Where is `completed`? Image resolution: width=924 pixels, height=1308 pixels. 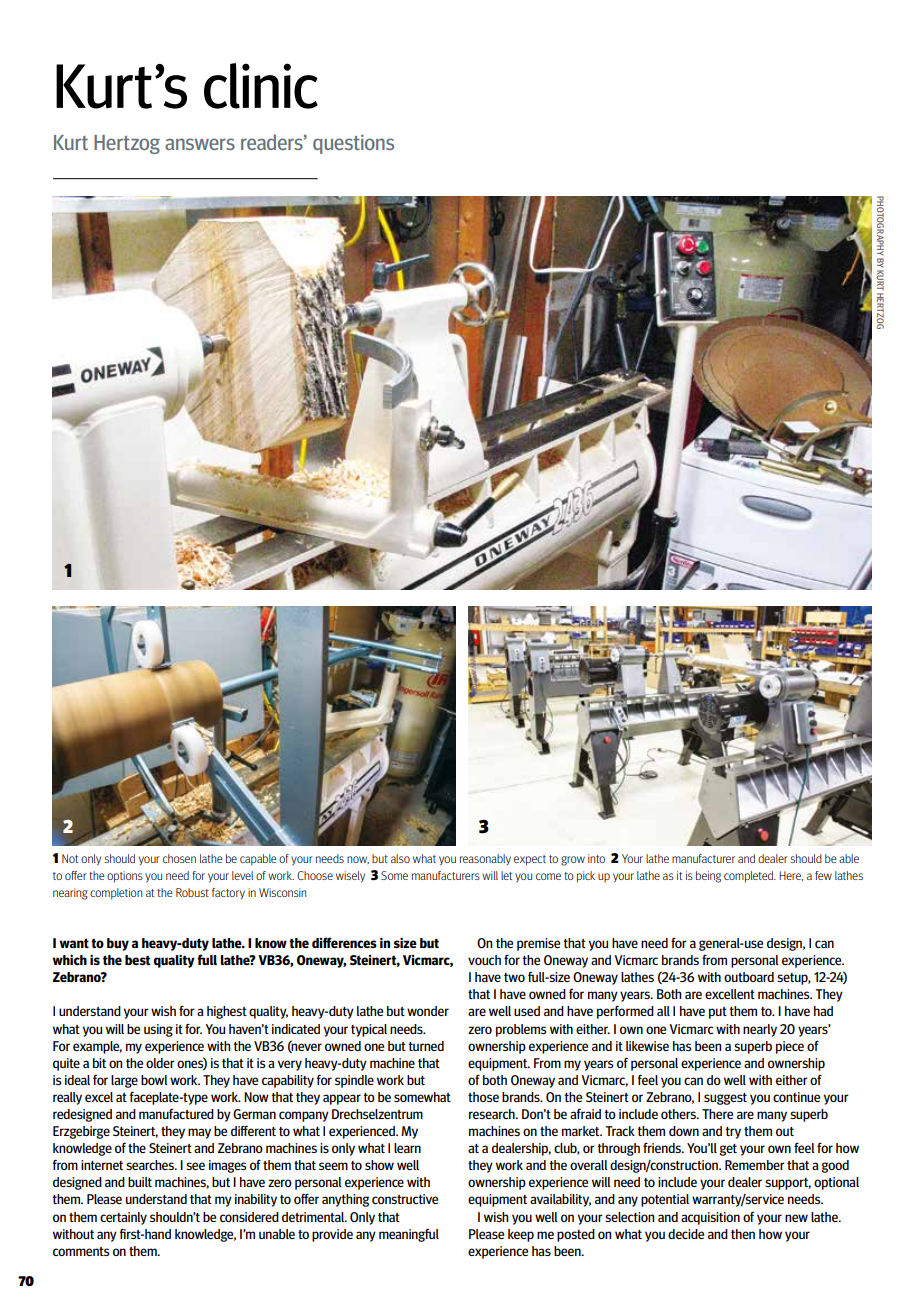 completed is located at coordinates (749, 877).
